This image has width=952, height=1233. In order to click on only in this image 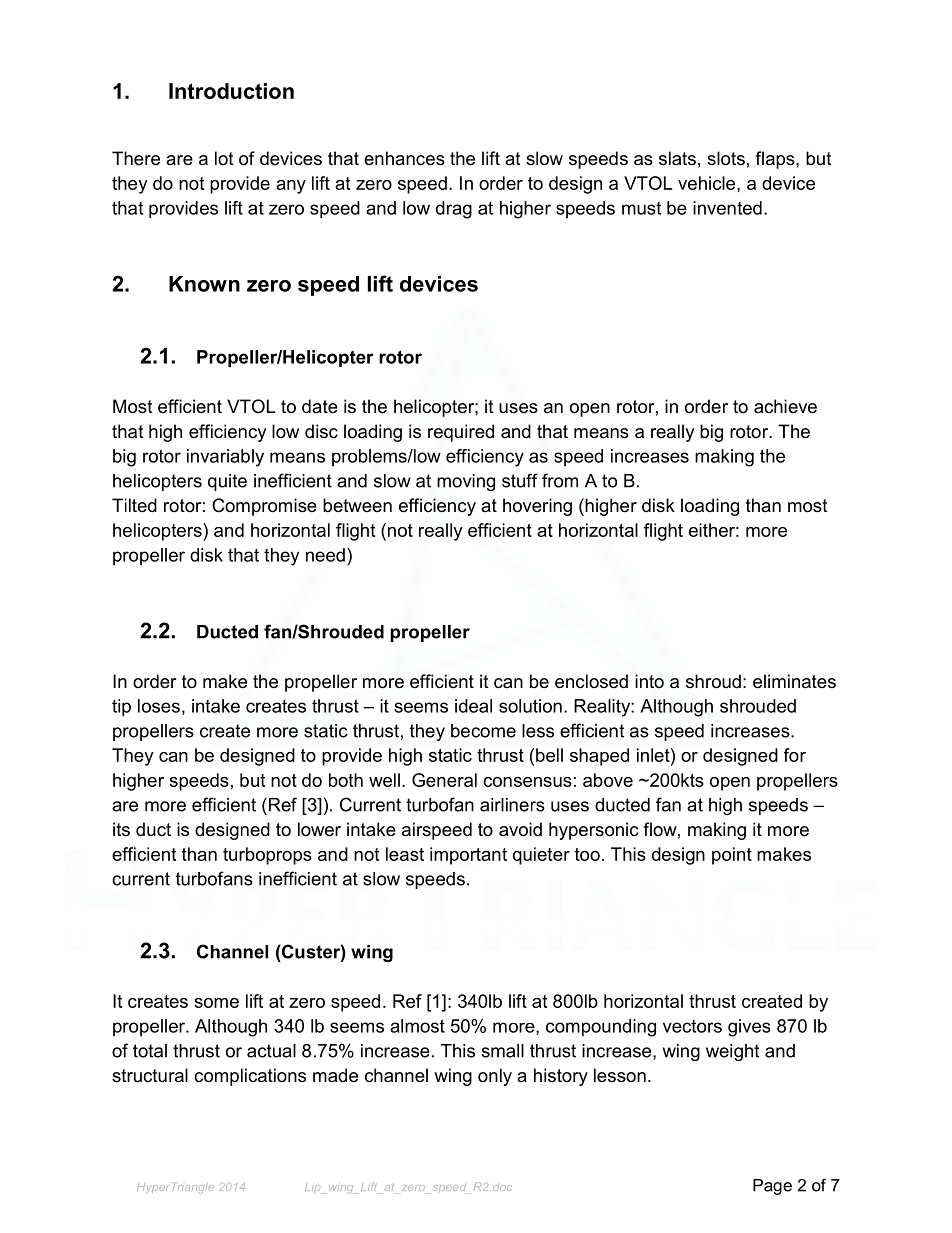, I will do `click(495, 1077)`.
